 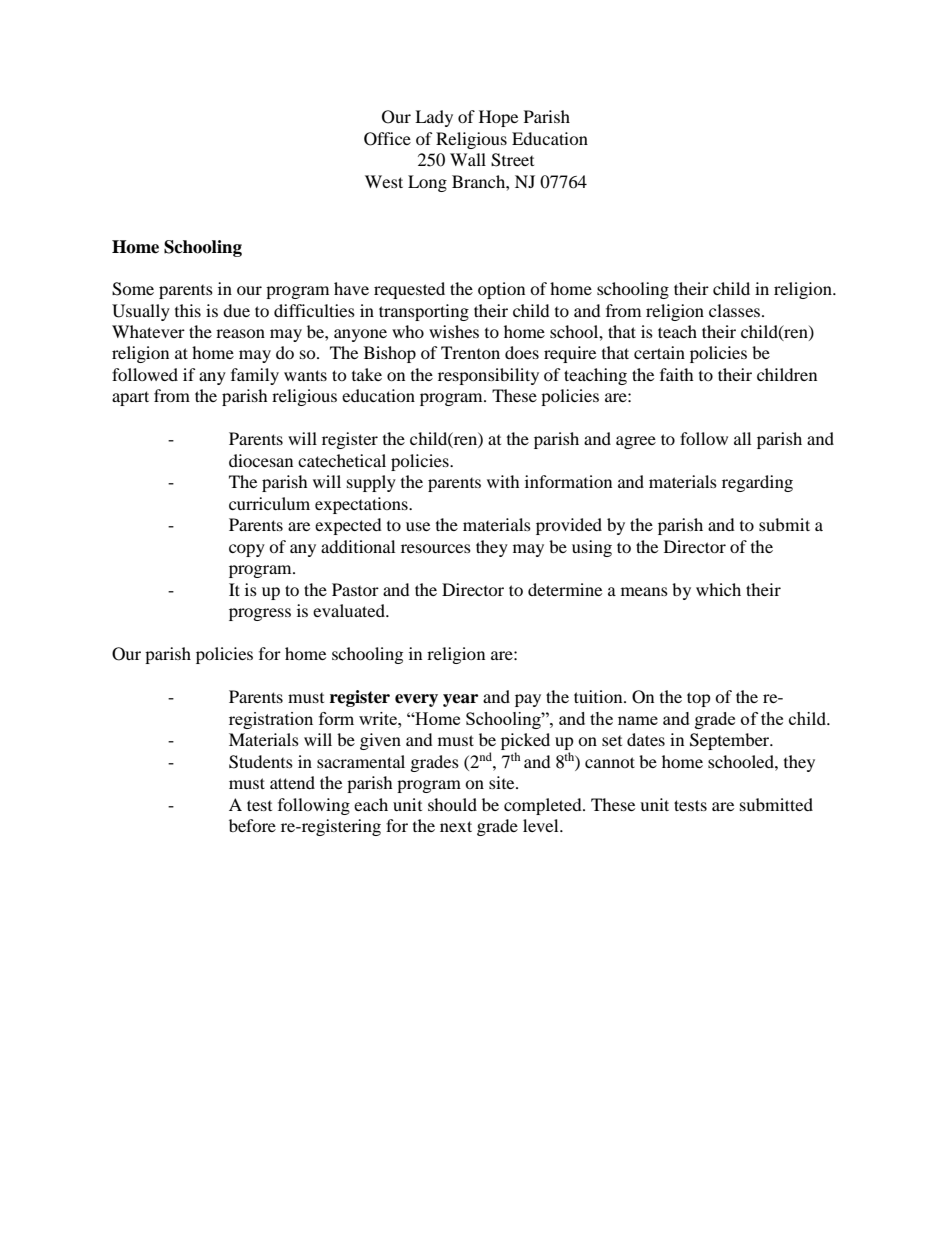 What do you see at coordinates (470, 352) in the screenshot?
I see `Trenton` at bounding box center [470, 352].
